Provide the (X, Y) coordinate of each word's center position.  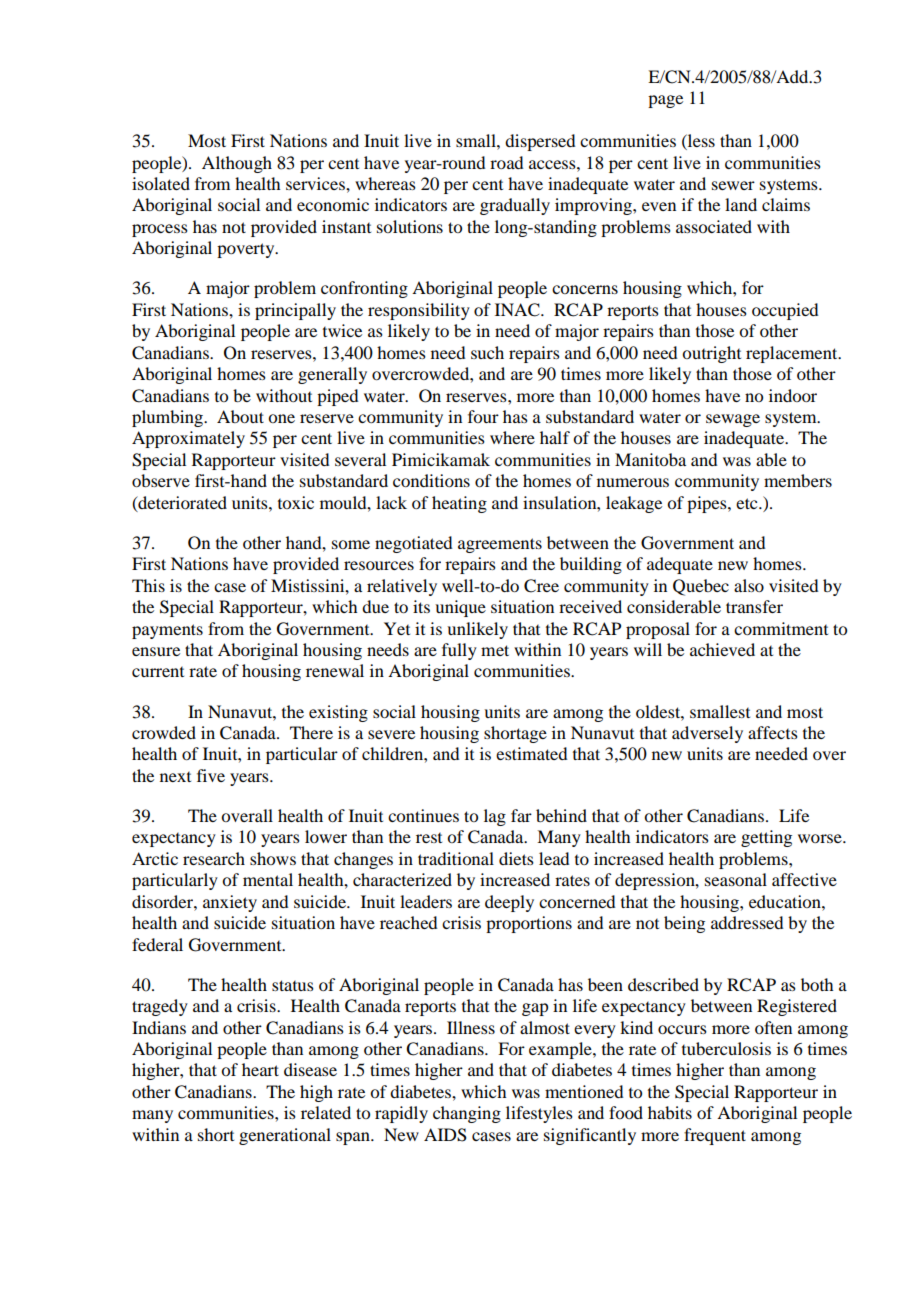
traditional (456, 858)
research (214, 858)
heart (260, 1069)
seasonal (736, 879)
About (240, 416)
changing (467, 1114)
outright (711, 354)
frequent (715, 1136)
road (506, 162)
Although (237, 164)
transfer (754, 606)
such (487, 352)
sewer (733, 185)
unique (460, 608)
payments (167, 631)
